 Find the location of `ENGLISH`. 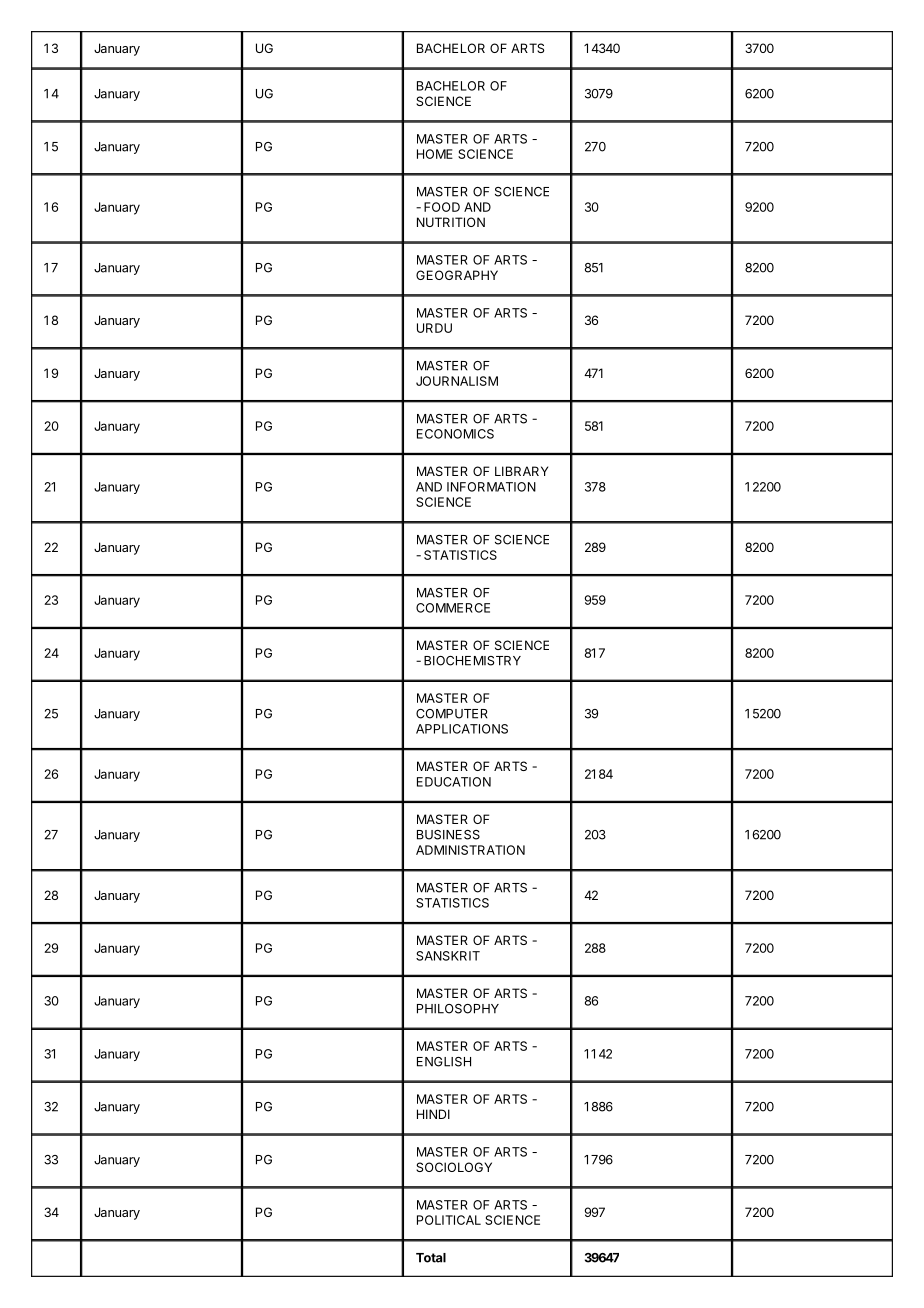

ENGLISH is located at coordinates (444, 1062).
